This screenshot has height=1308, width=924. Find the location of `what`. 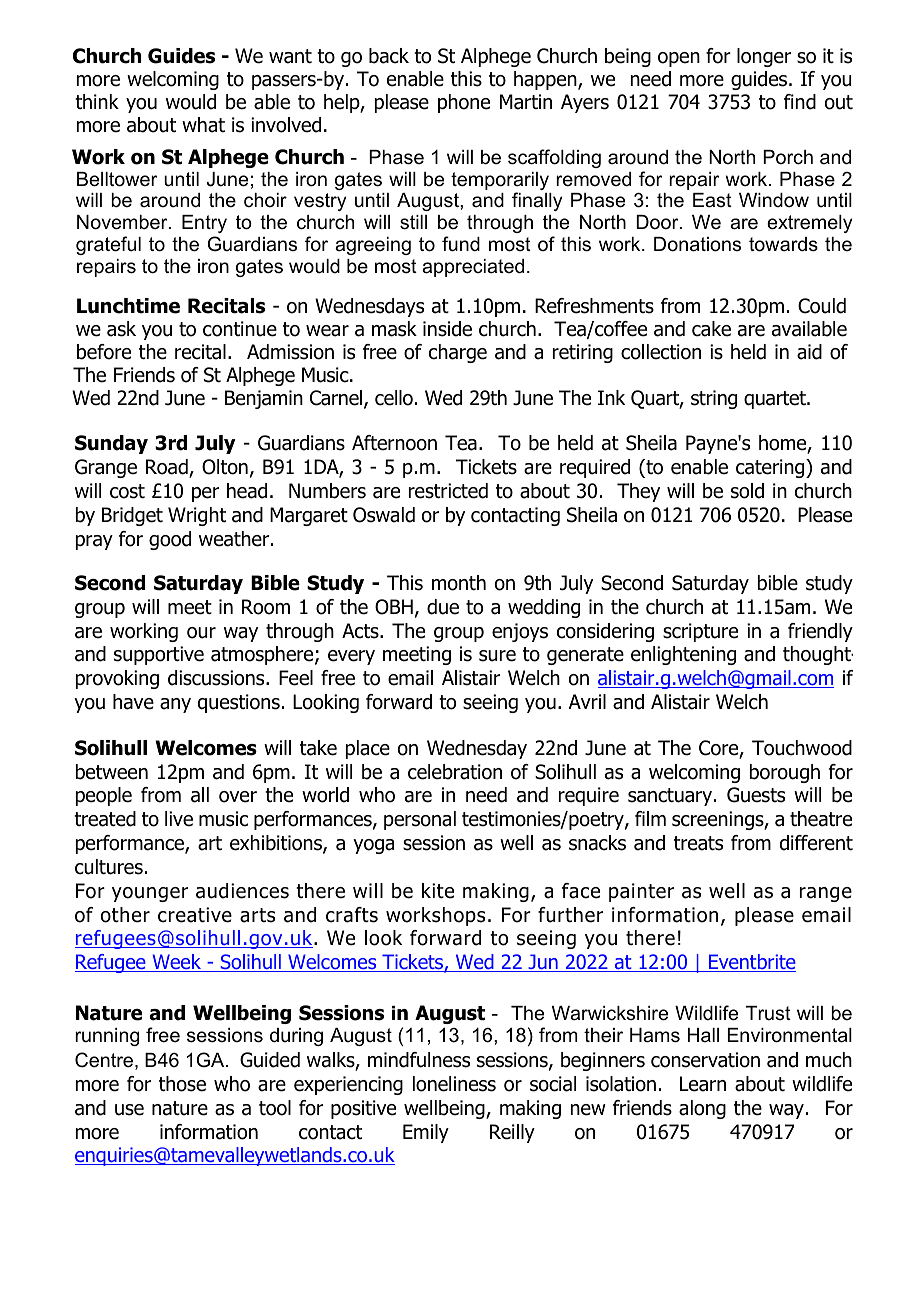

what is located at coordinates (203, 125).
